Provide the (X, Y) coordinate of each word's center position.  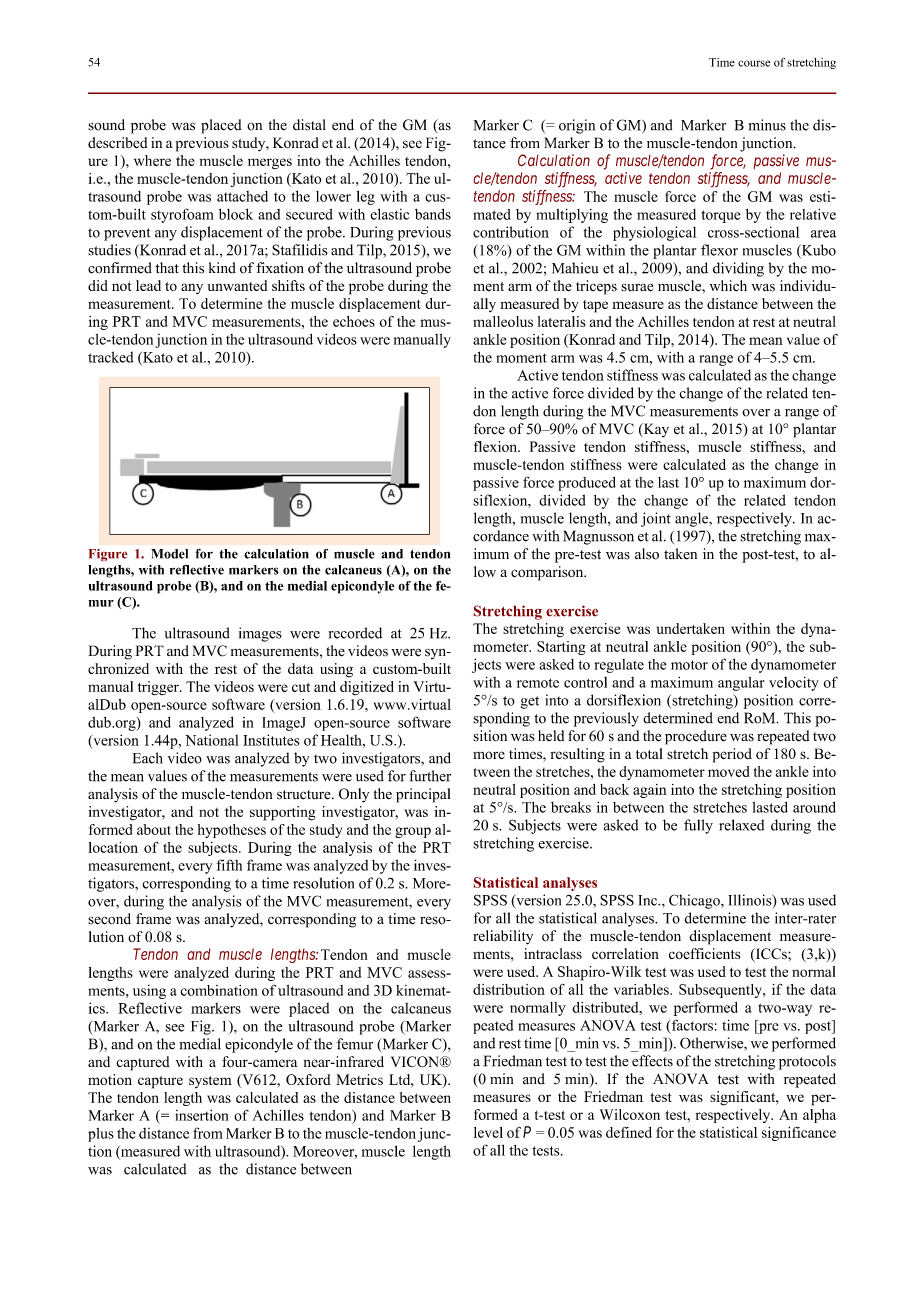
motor (689, 665)
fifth (229, 865)
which (728, 285)
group (413, 832)
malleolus (503, 321)
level (488, 1132)
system (210, 1082)
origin (577, 126)
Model (169, 554)
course (754, 63)
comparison (548, 573)
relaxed (741, 825)
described (118, 142)
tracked (111, 357)
